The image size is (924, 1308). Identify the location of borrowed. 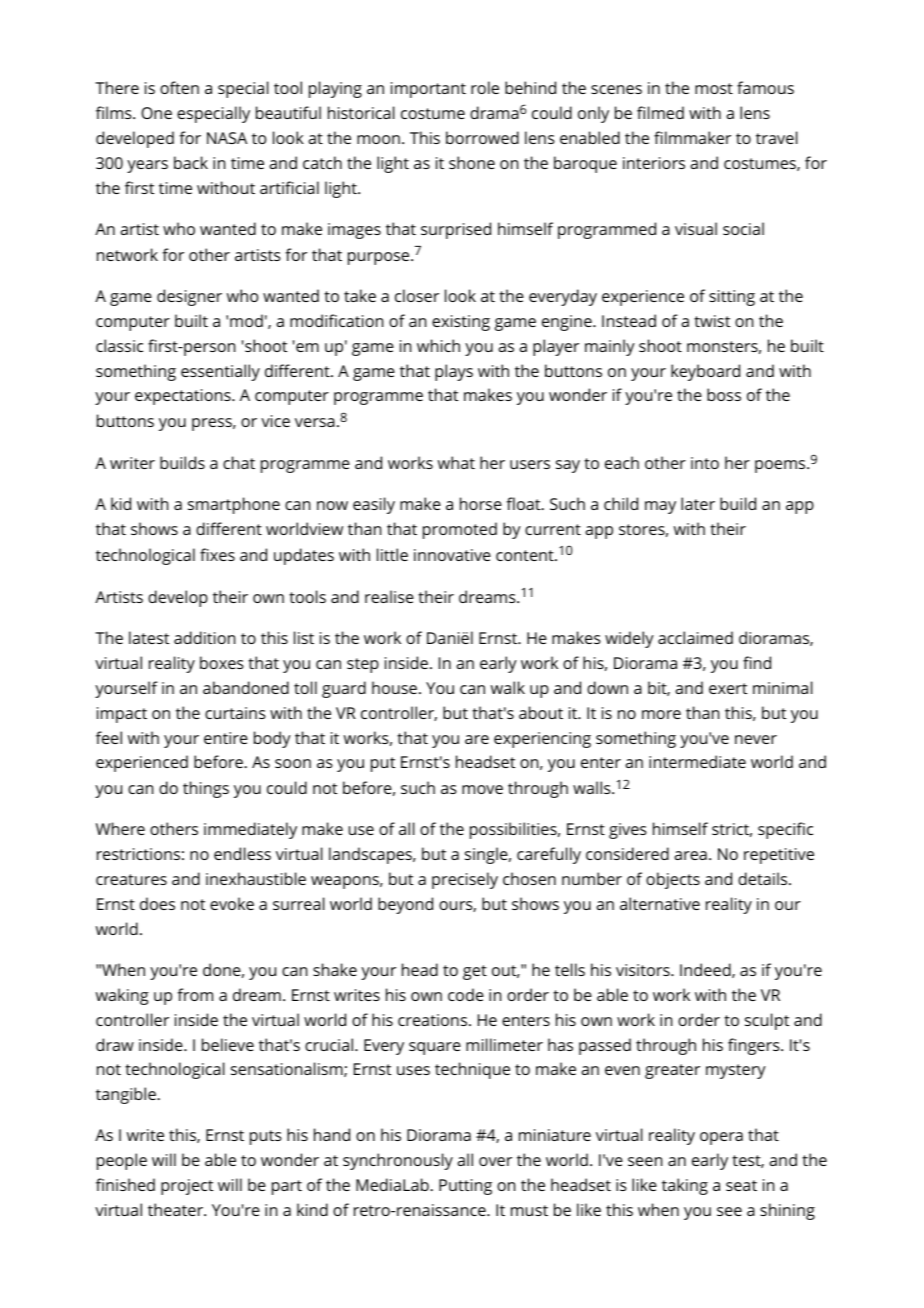
(482, 137).
